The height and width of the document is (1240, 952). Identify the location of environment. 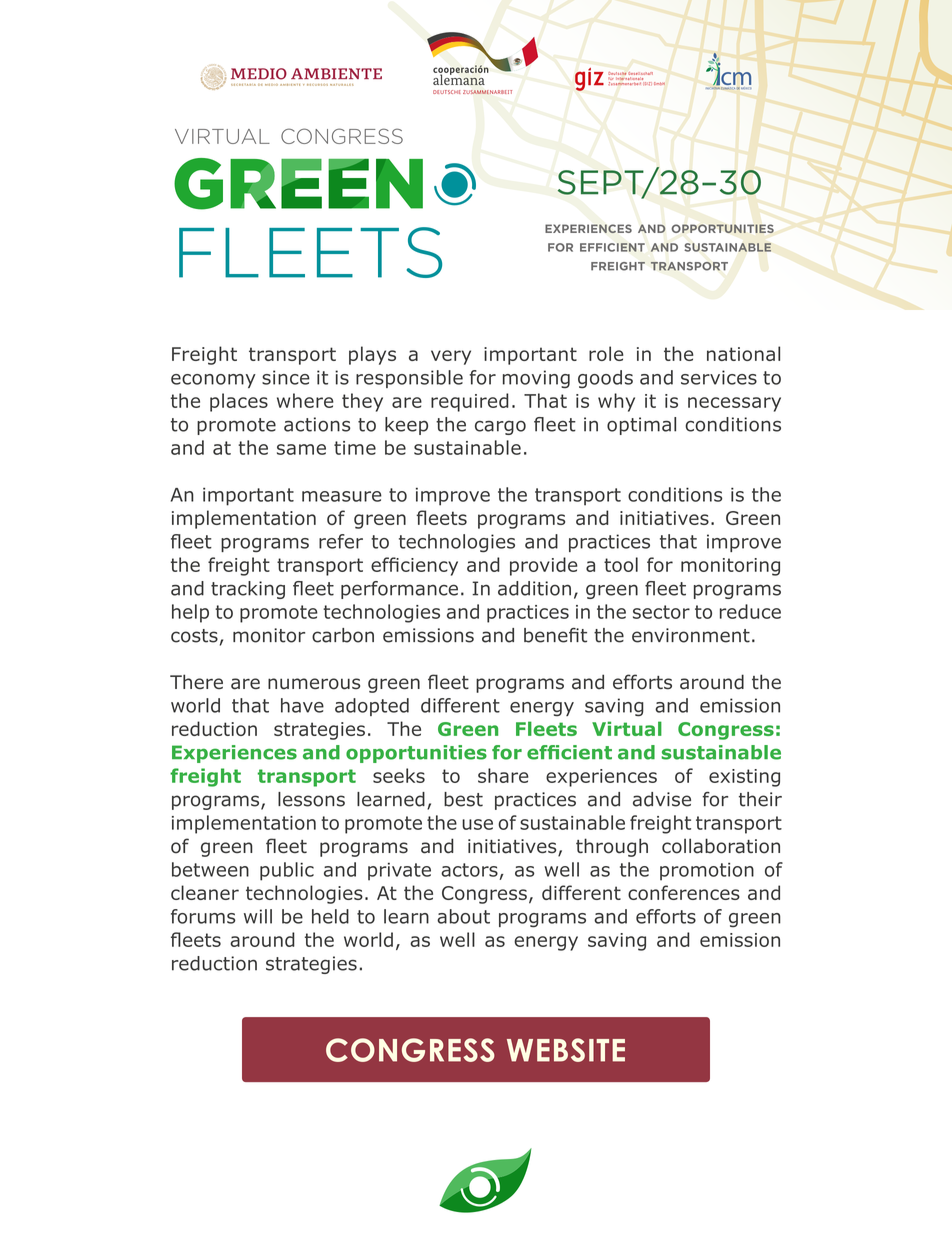
(691, 635).
